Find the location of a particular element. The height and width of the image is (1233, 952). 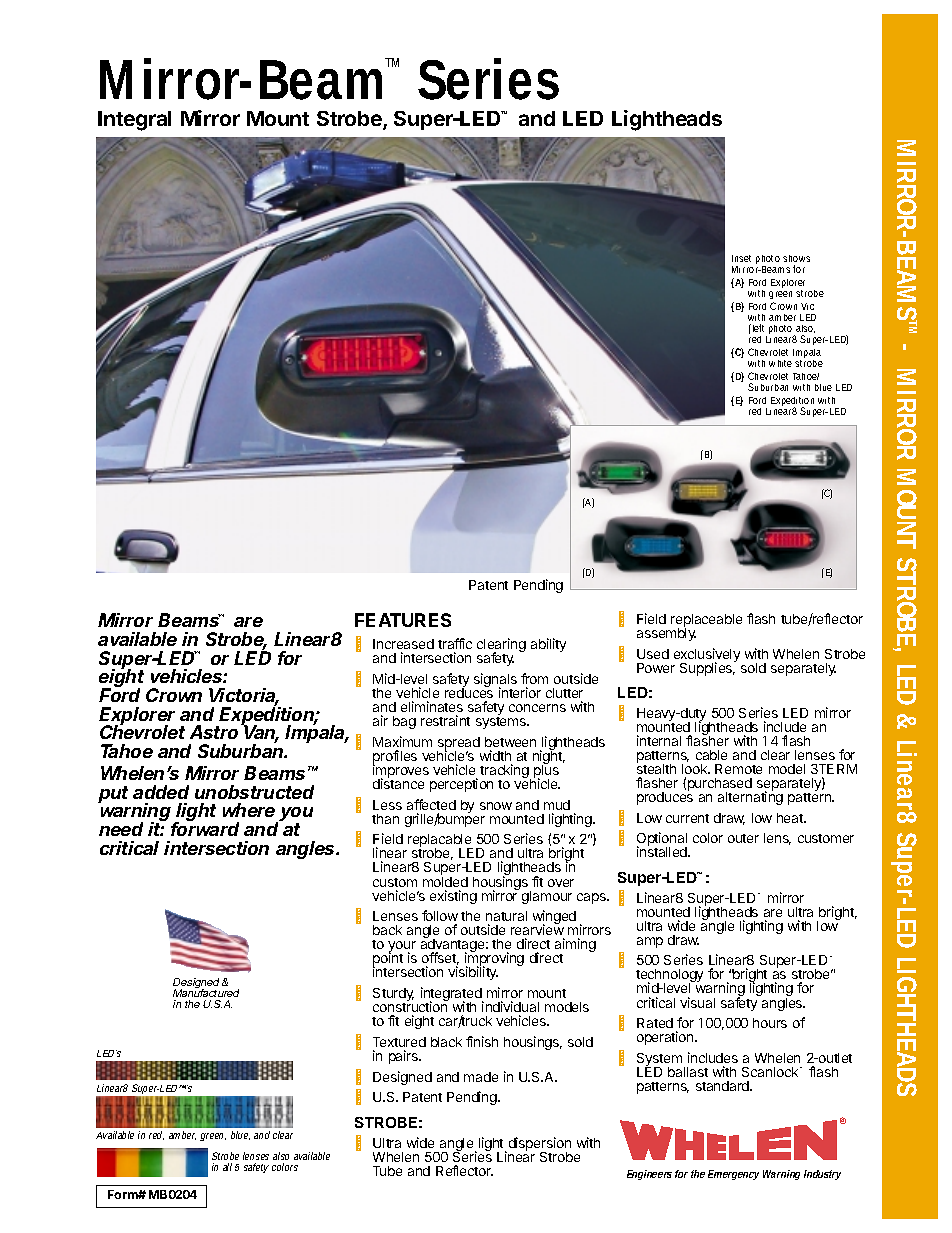

than is located at coordinates (385, 819).
